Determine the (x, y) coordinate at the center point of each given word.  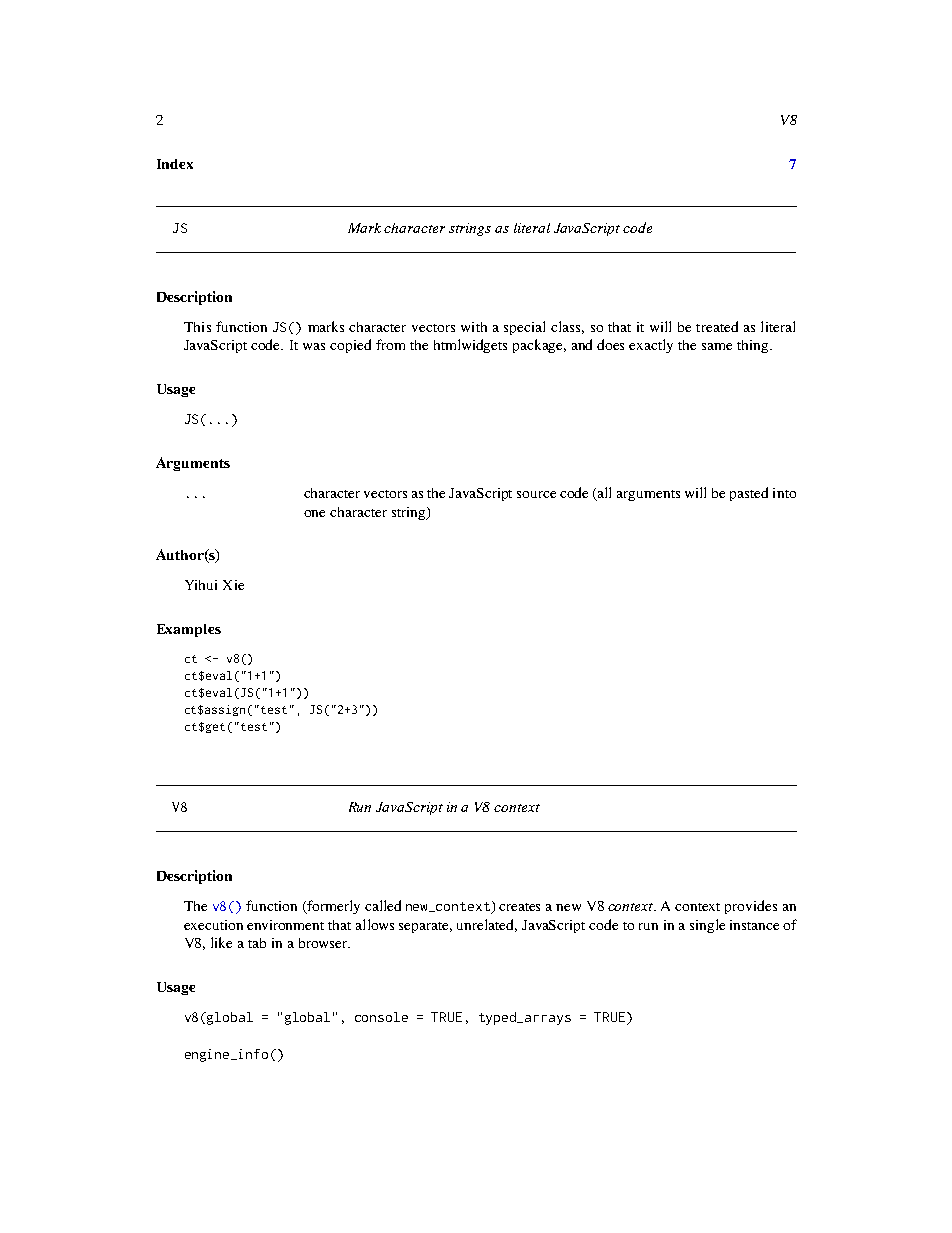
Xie (233, 585)
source (536, 494)
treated (717, 326)
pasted (749, 494)
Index (175, 164)
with (474, 327)
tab (257, 943)
